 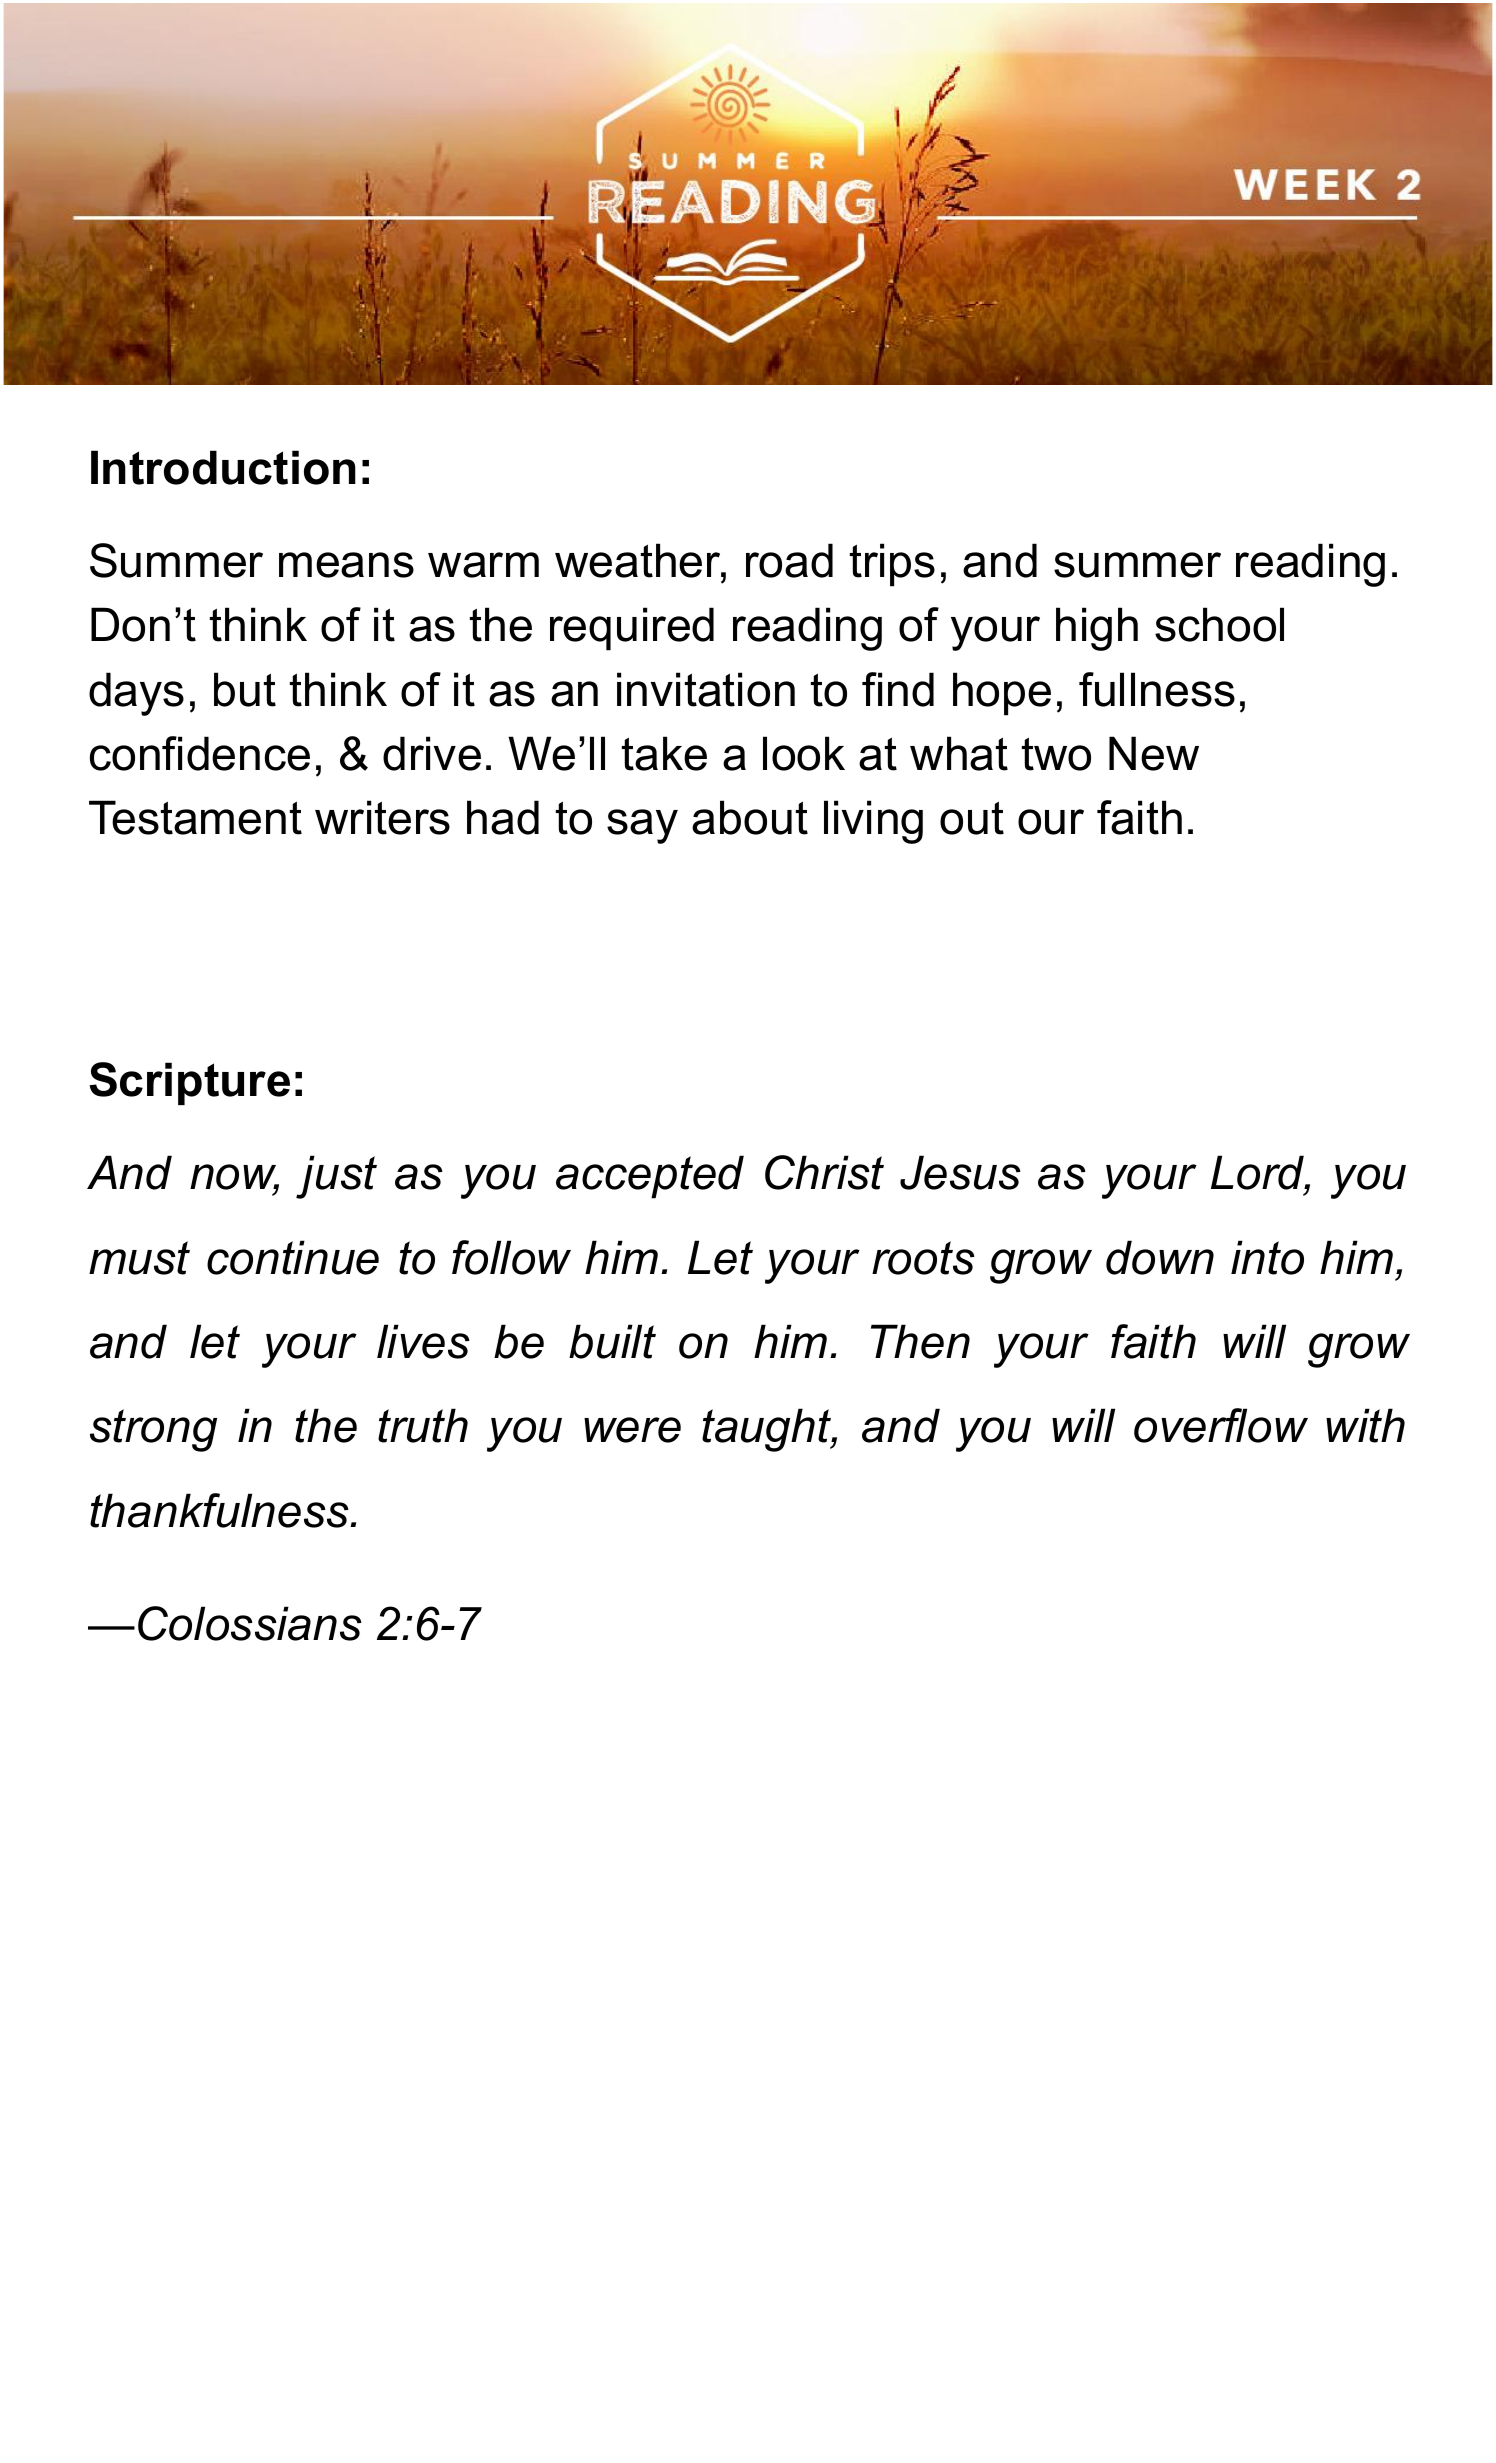 I want to click on Colossians, so click(x=250, y=1623).
